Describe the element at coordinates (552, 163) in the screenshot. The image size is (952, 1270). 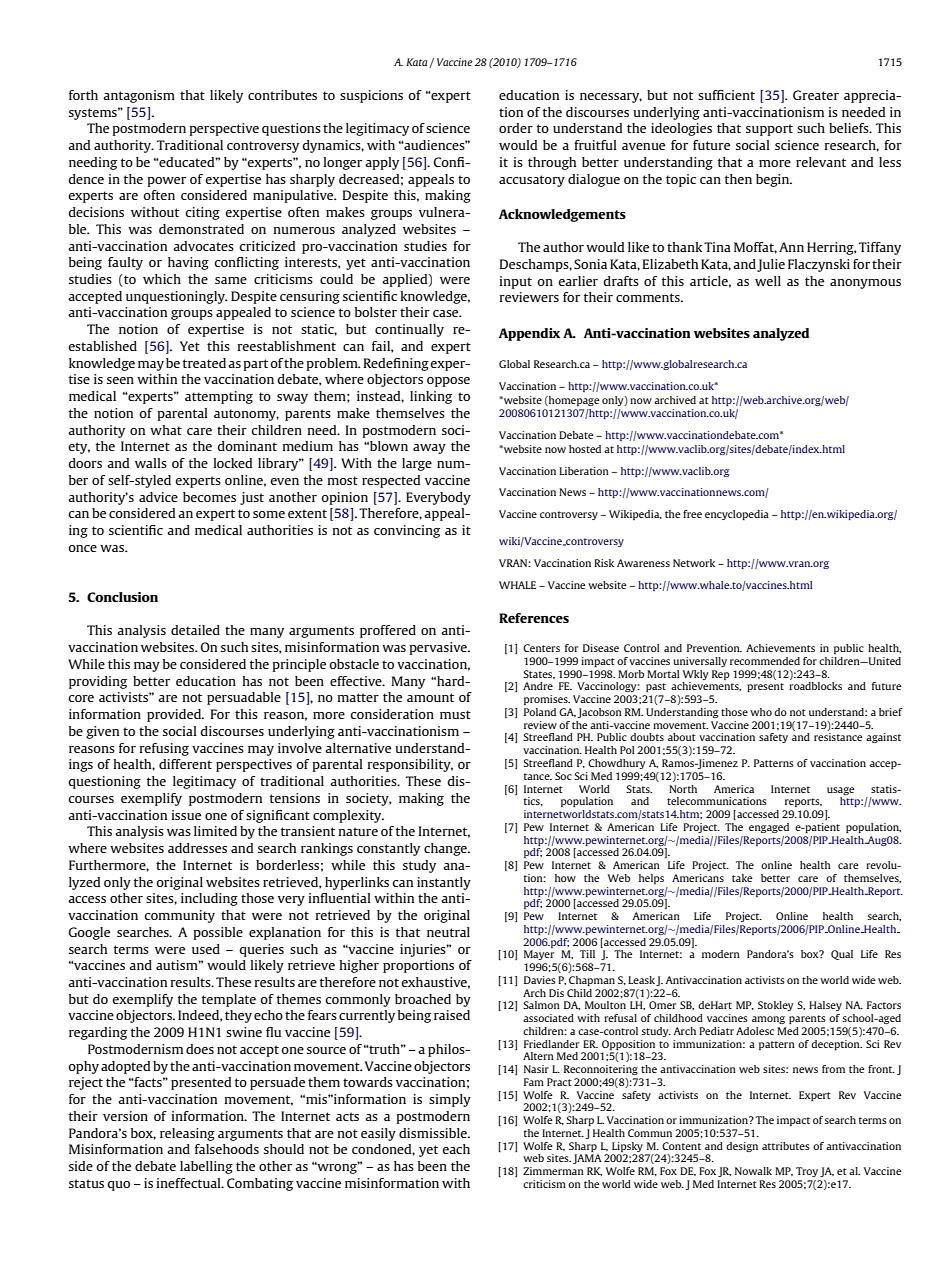
I see `through` at that location.
